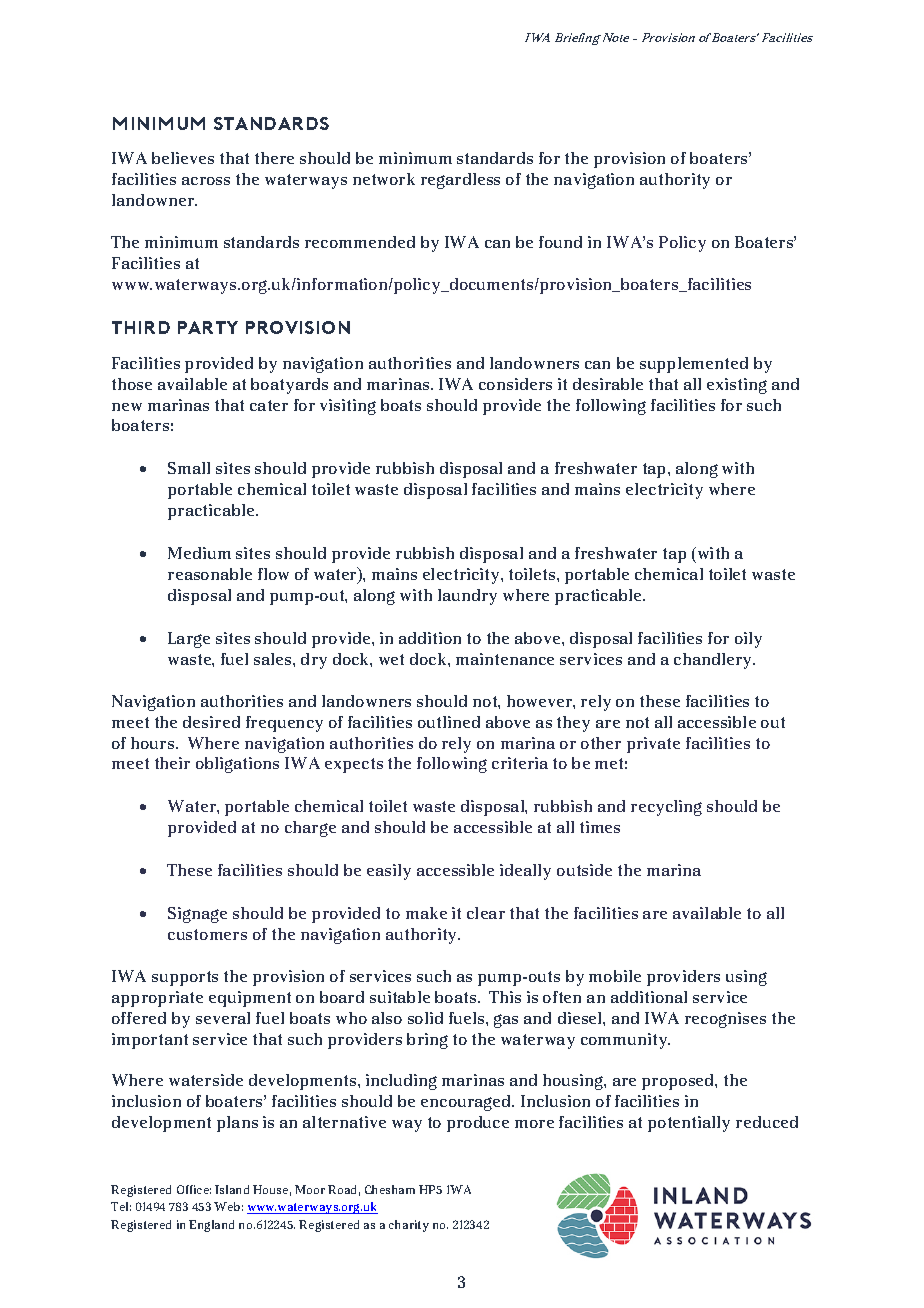 Image resolution: width=924 pixels, height=1308 pixels. Describe the element at coordinates (560, 242) in the screenshot. I see `found` at that location.
